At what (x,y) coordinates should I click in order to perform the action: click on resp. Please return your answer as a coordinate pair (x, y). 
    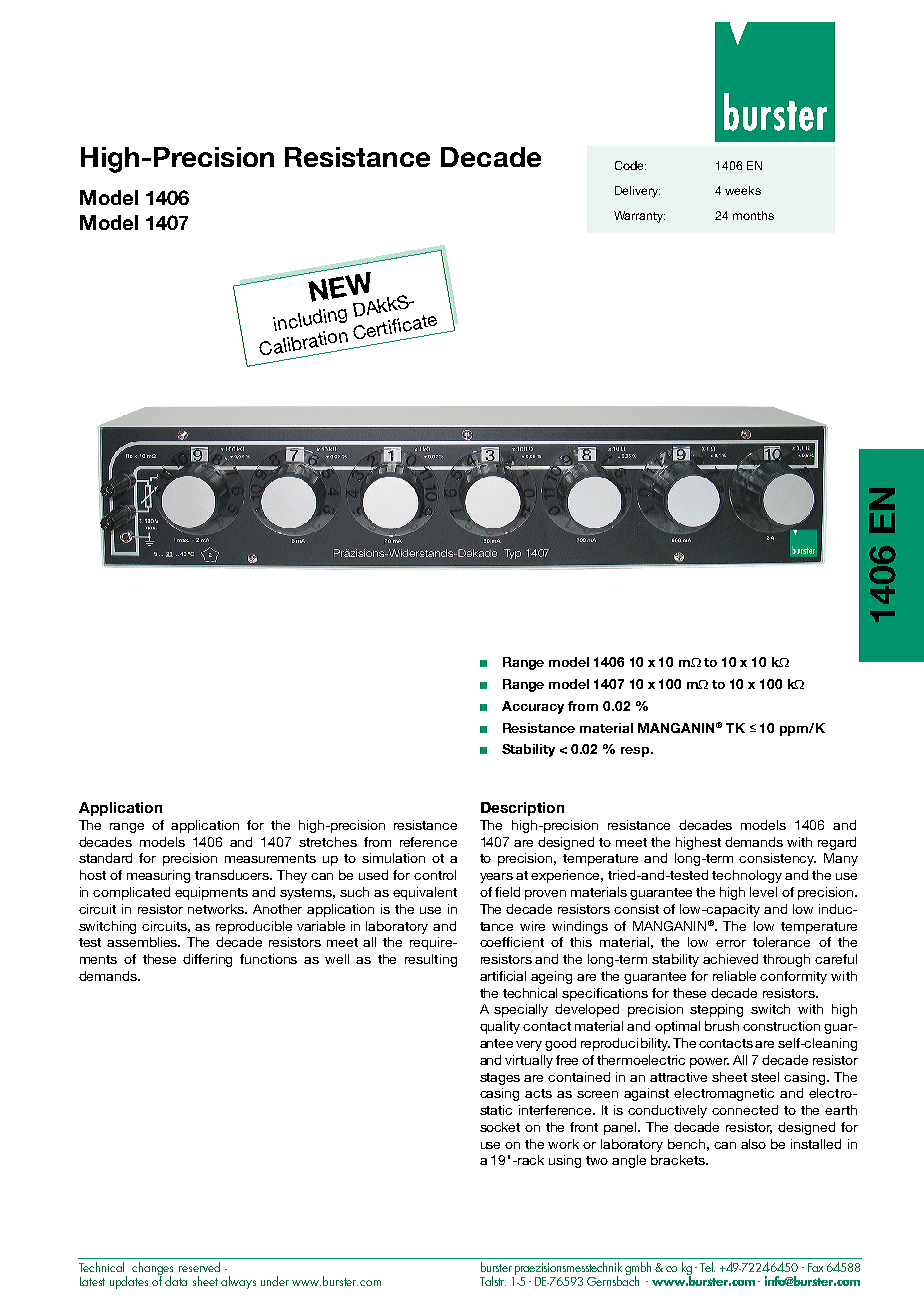
    Looking at the image, I should click on (636, 752).
